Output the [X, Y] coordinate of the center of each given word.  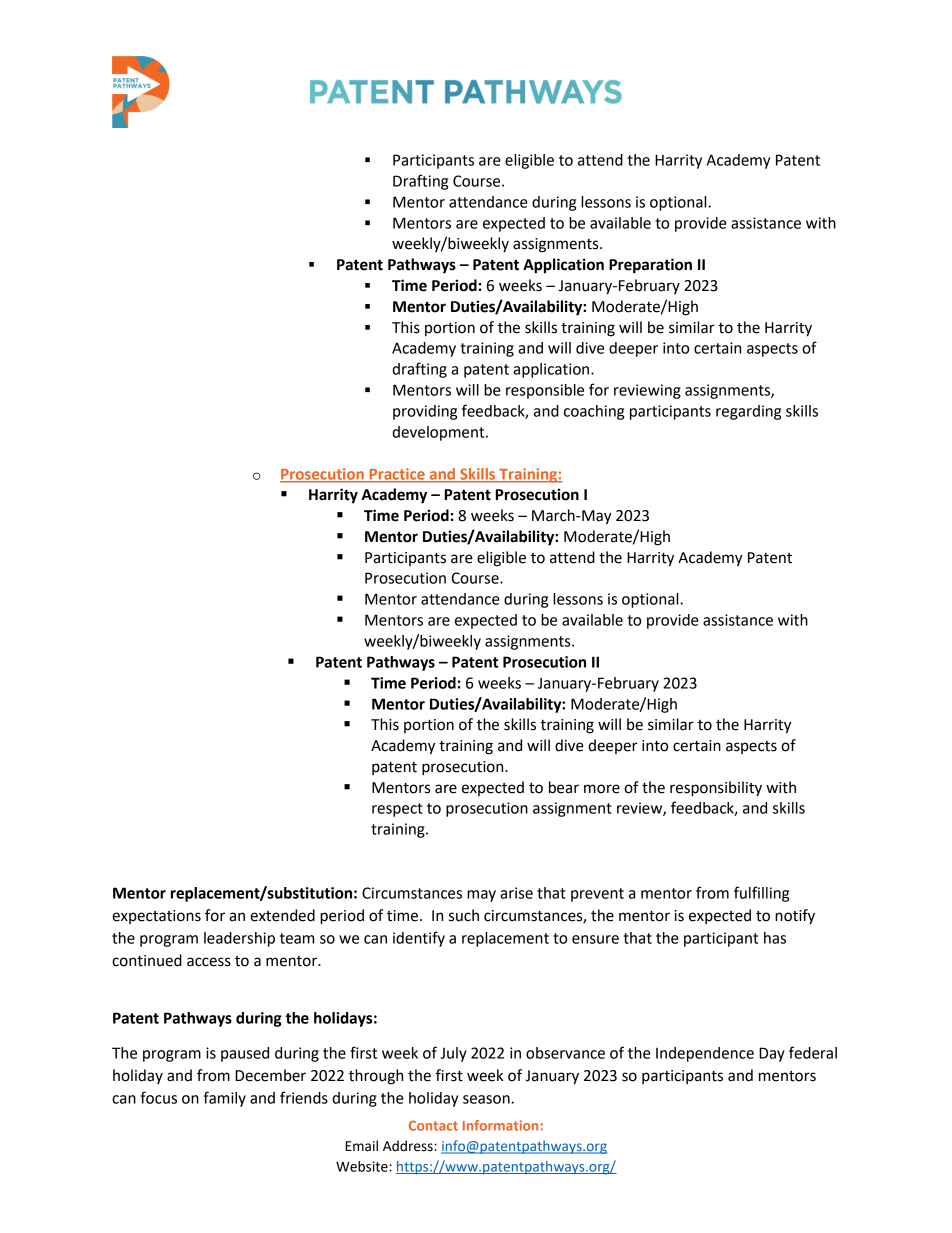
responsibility [716, 789]
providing [425, 412]
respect [397, 810]
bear [564, 787]
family [224, 1099]
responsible [545, 391]
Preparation [650, 266]
